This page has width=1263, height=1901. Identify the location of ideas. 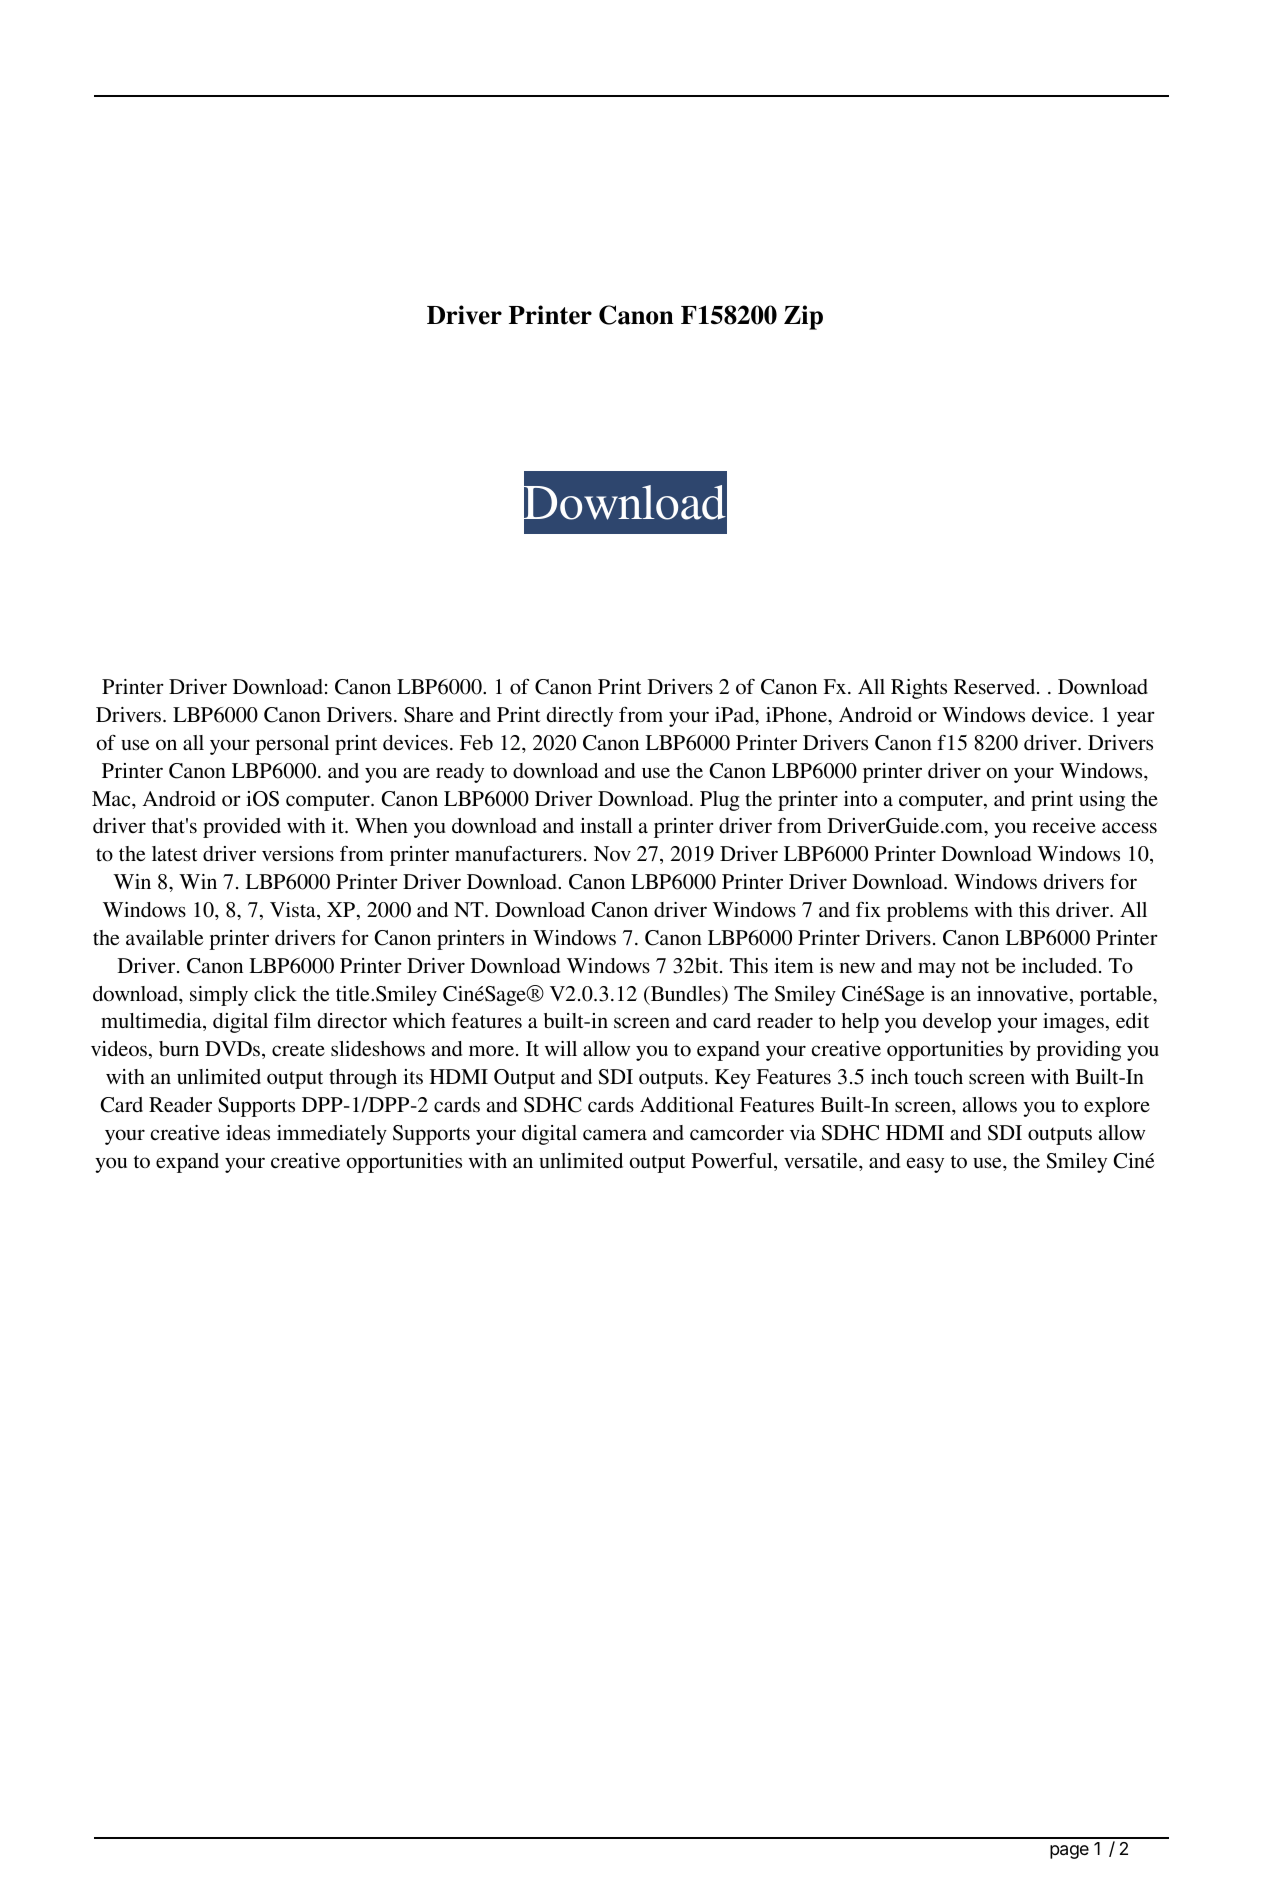
(248, 1133).
